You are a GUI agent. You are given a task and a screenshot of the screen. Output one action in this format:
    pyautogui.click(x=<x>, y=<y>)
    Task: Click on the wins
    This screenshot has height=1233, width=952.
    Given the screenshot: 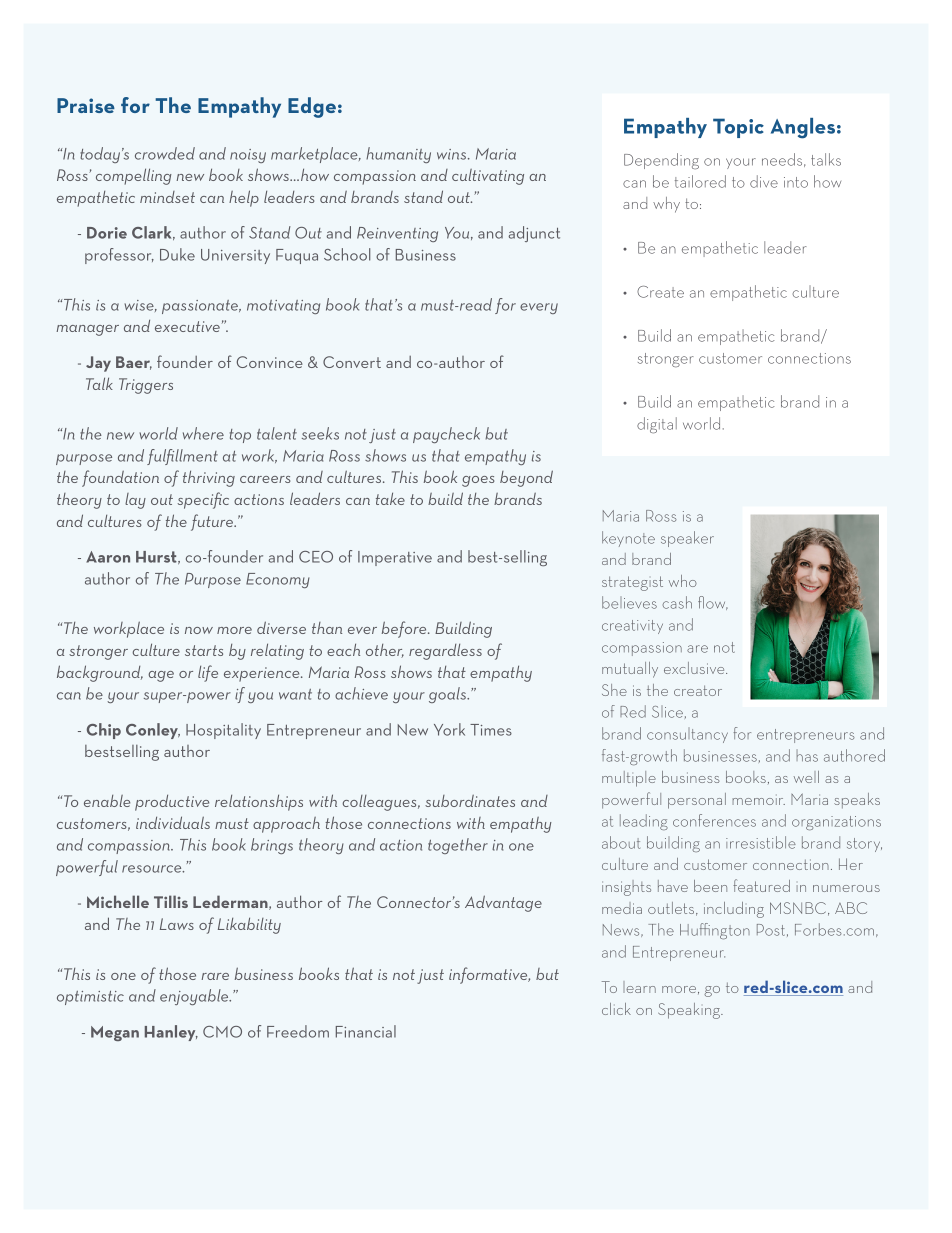 What is the action you would take?
    pyautogui.click(x=453, y=154)
